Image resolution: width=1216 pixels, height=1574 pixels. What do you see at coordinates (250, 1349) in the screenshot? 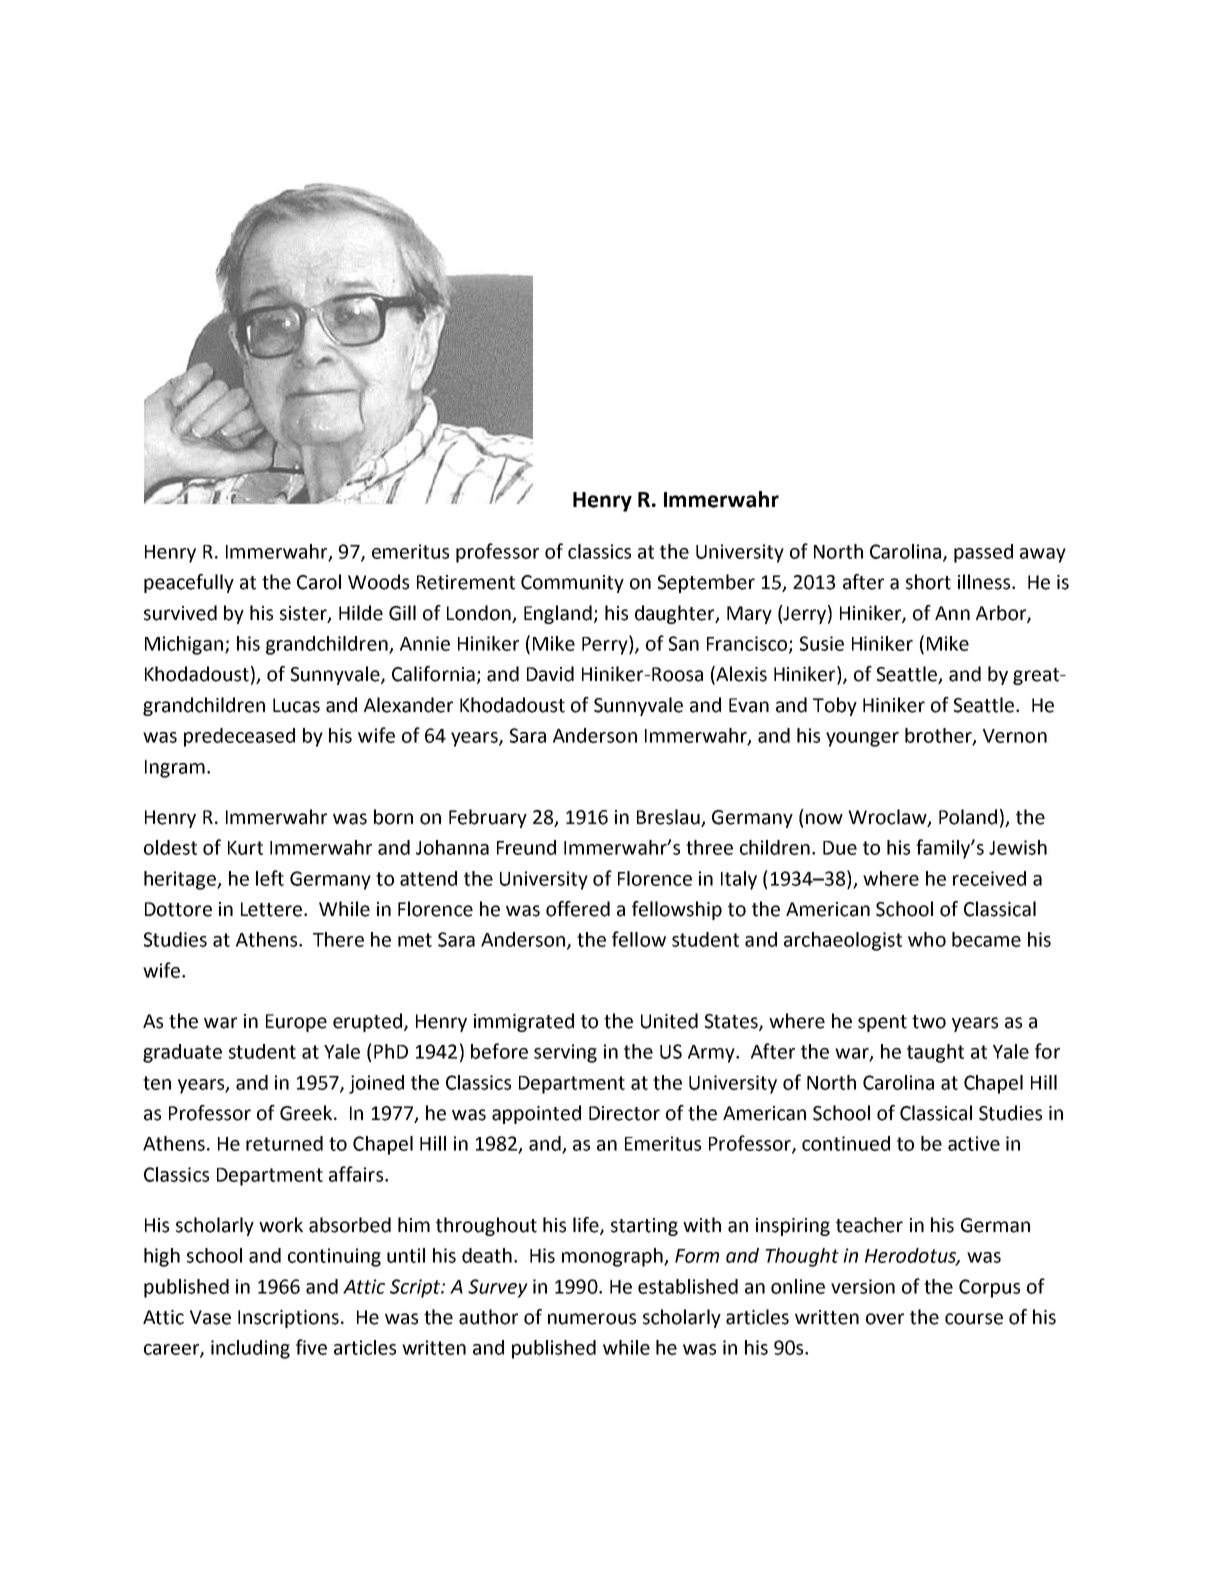
I see `including` at bounding box center [250, 1349].
